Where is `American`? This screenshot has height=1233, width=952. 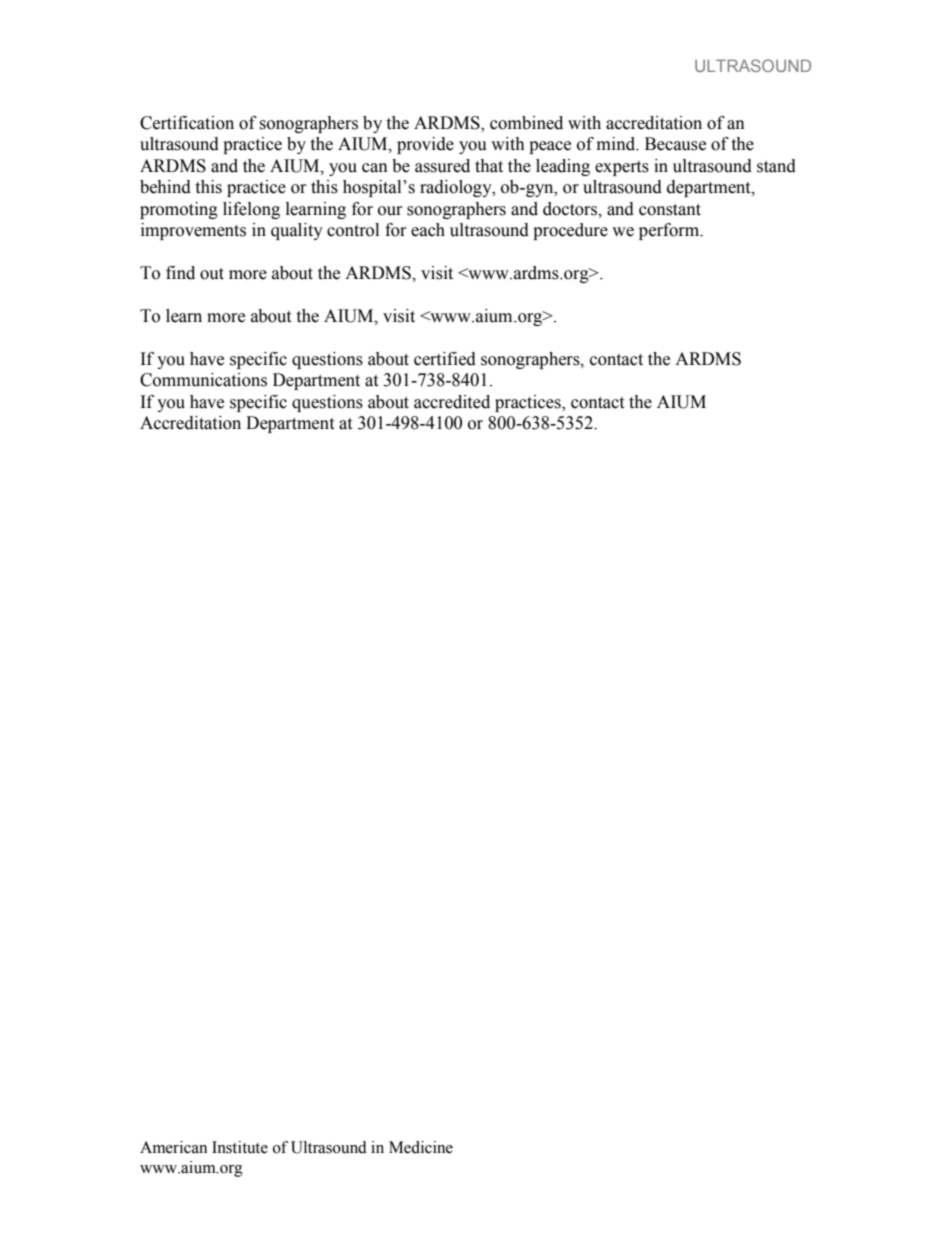 American is located at coordinates (173, 1147).
